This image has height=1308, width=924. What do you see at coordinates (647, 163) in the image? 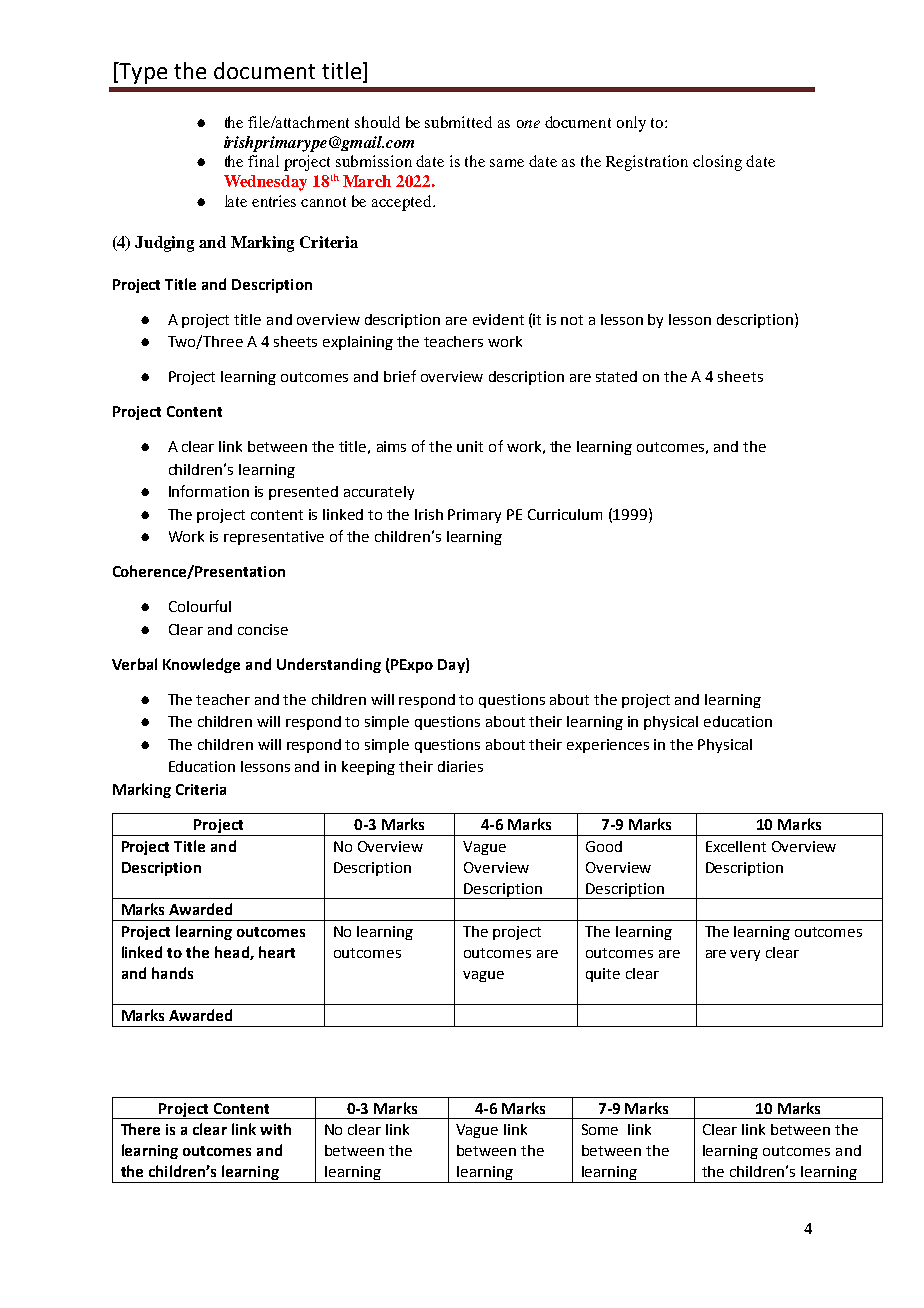
I see `Registration` at bounding box center [647, 163].
